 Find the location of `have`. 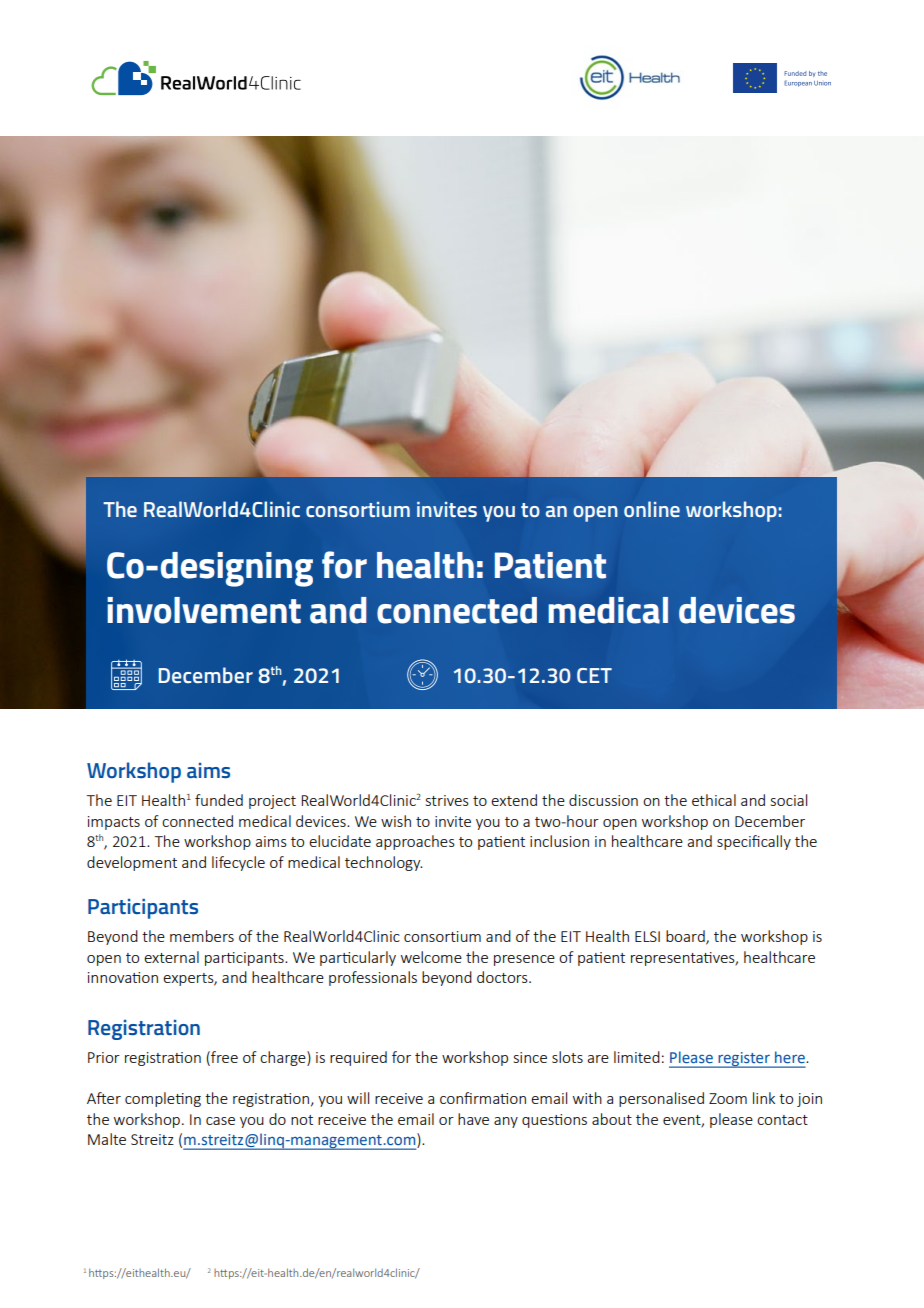

have is located at coordinates (473, 1119).
